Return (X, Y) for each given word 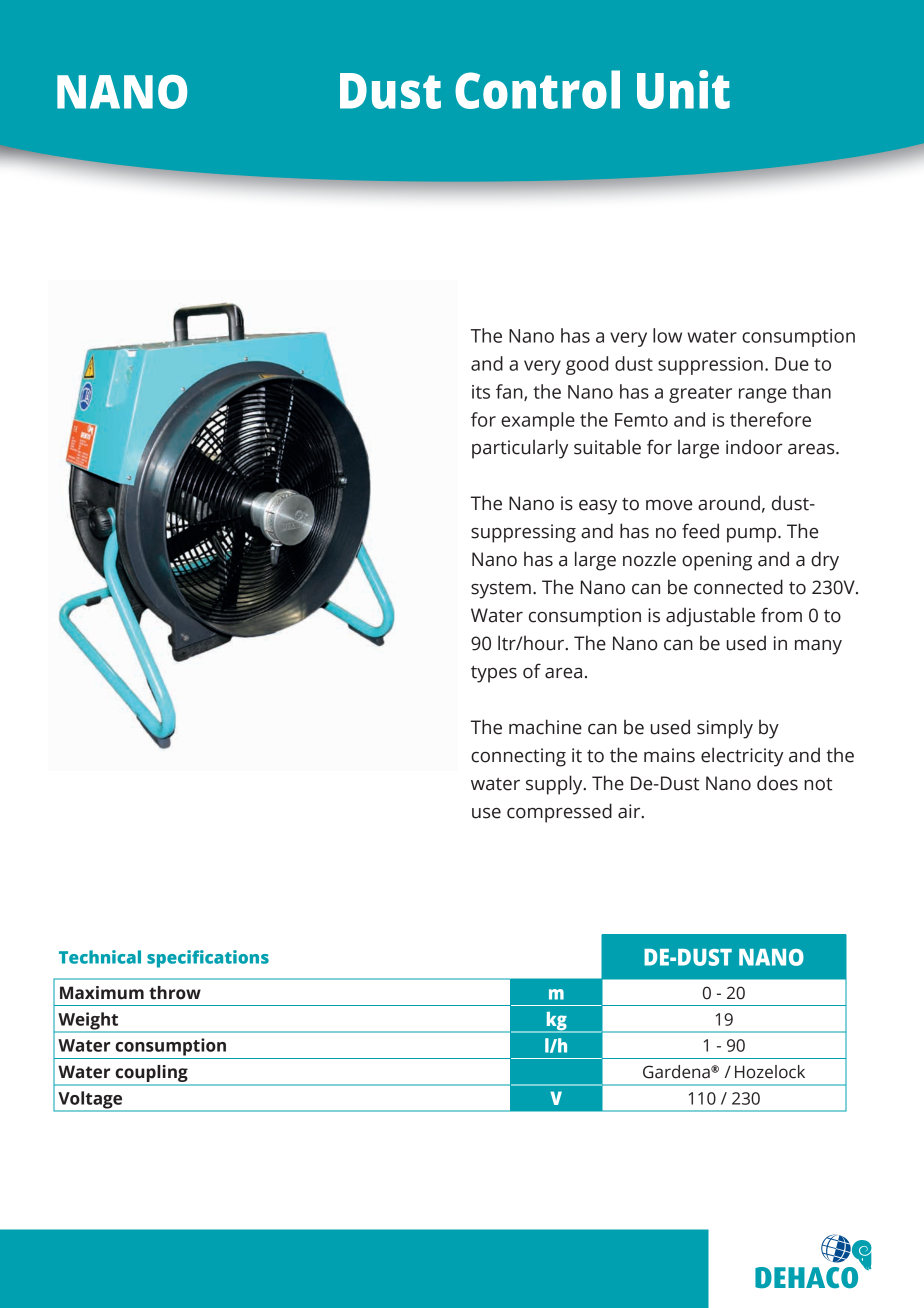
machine (545, 727)
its (481, 392)
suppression (710, 366)
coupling (151, 1075)
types (494, 674)
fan (510, 392)
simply (725, 729)
